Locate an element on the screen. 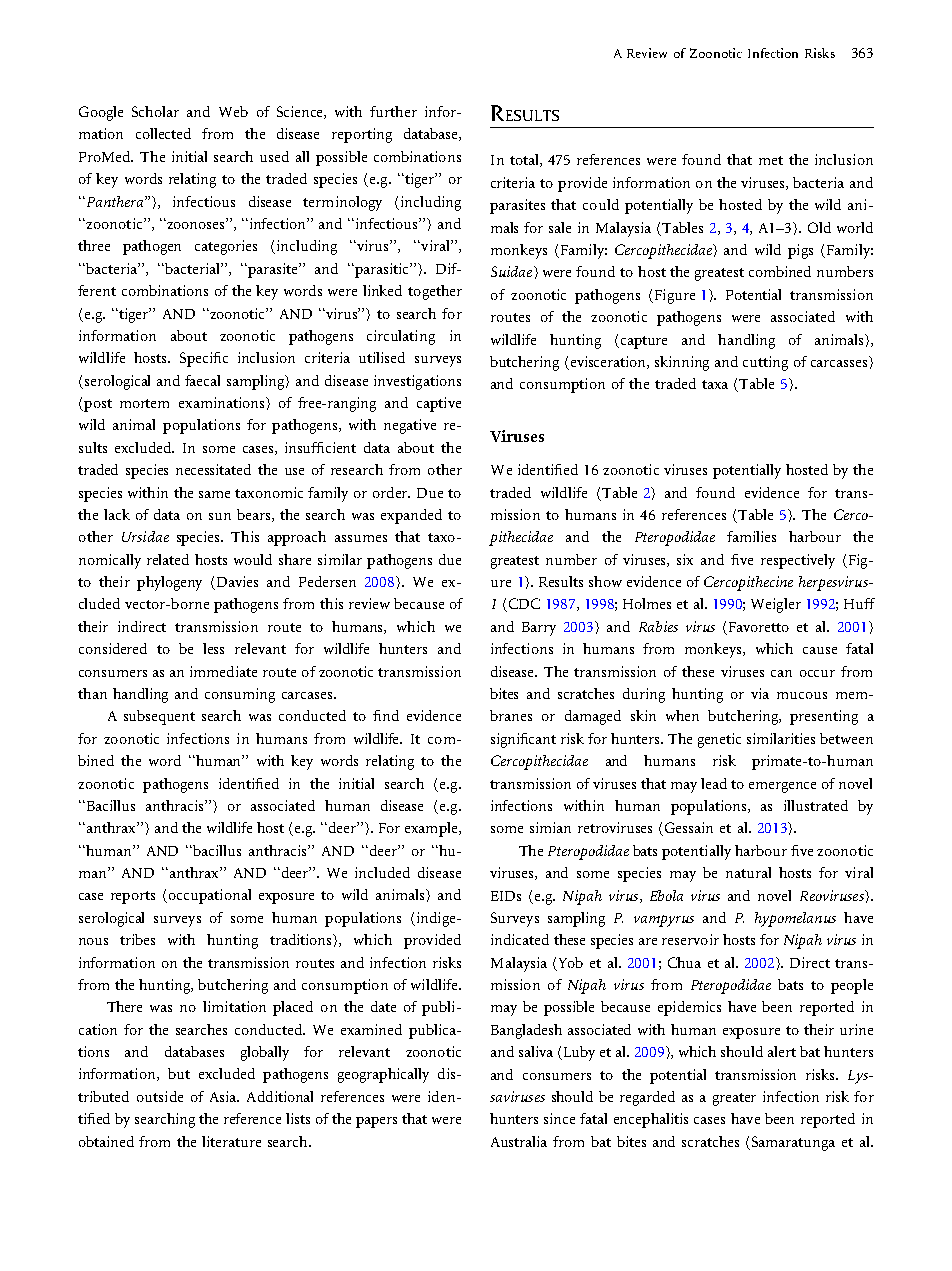 This screenshot has height=1271, width=952. less is located at coordinates (213, 648).
